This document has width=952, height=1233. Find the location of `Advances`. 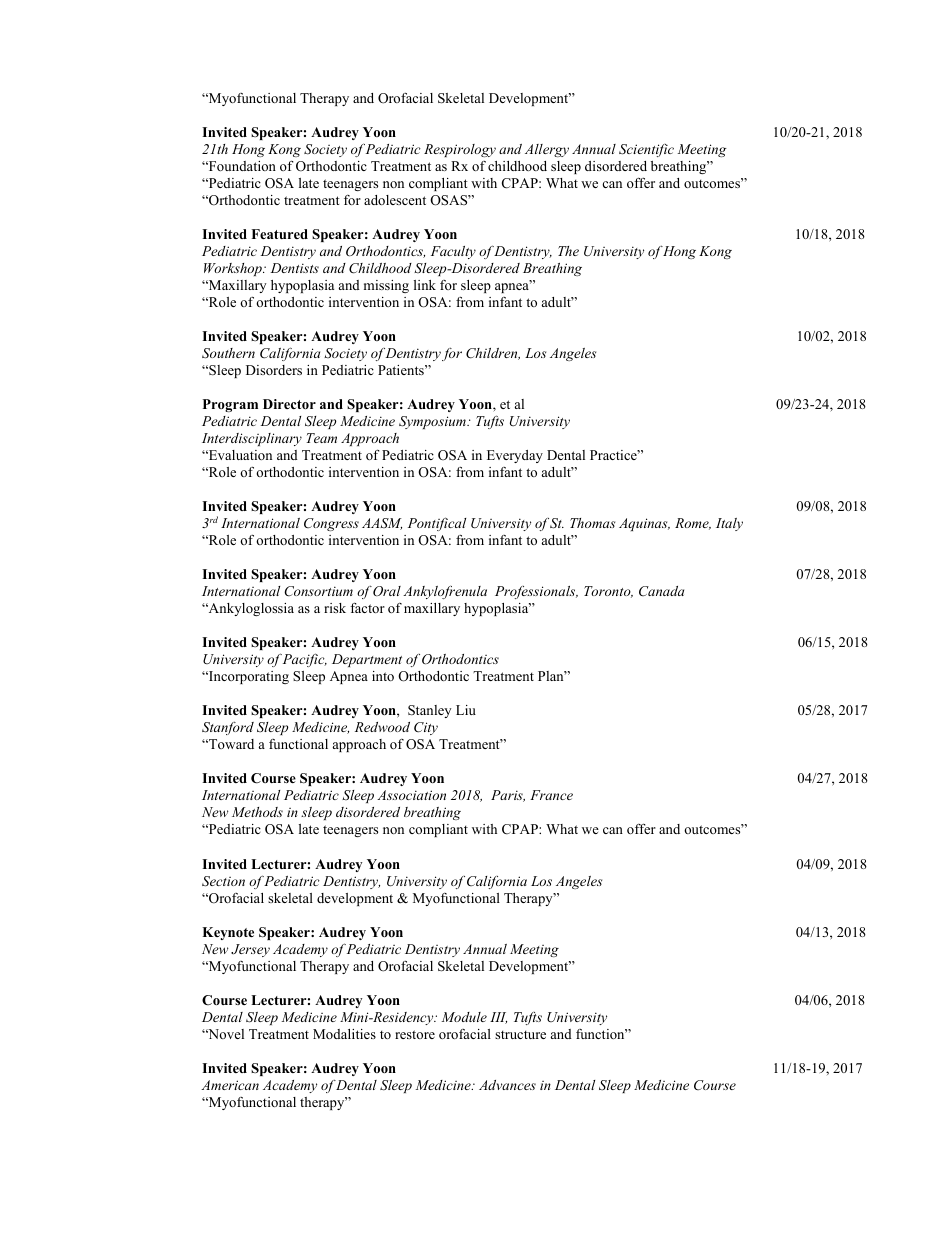

Advances is located at coordinates (507, 1085).
